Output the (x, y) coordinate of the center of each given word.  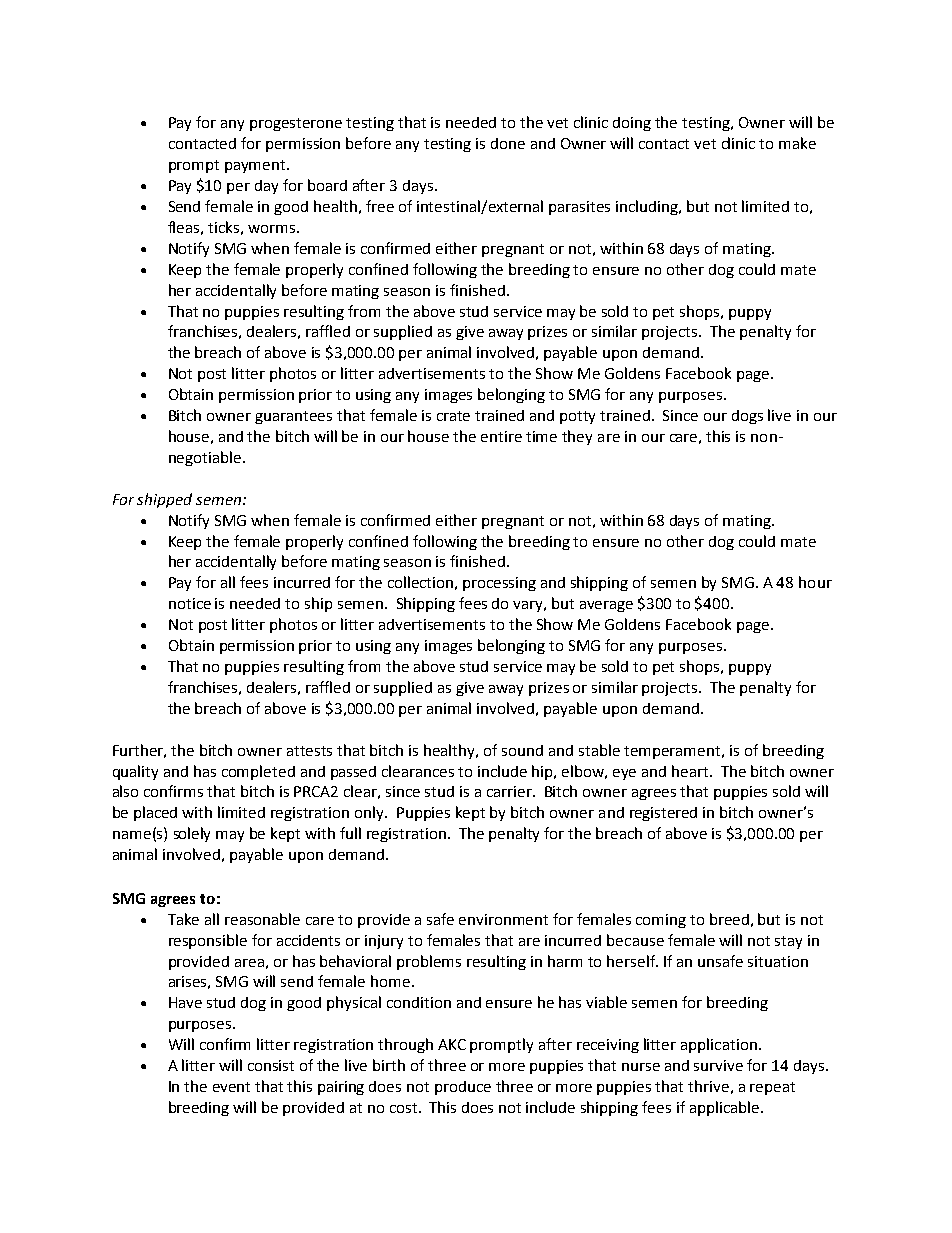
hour (815, 582)
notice (190, 603)
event (231, 1087)
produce (463, 1088)
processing (499, 584)
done (508, 143)
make (797, 143)
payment (256, 166)
